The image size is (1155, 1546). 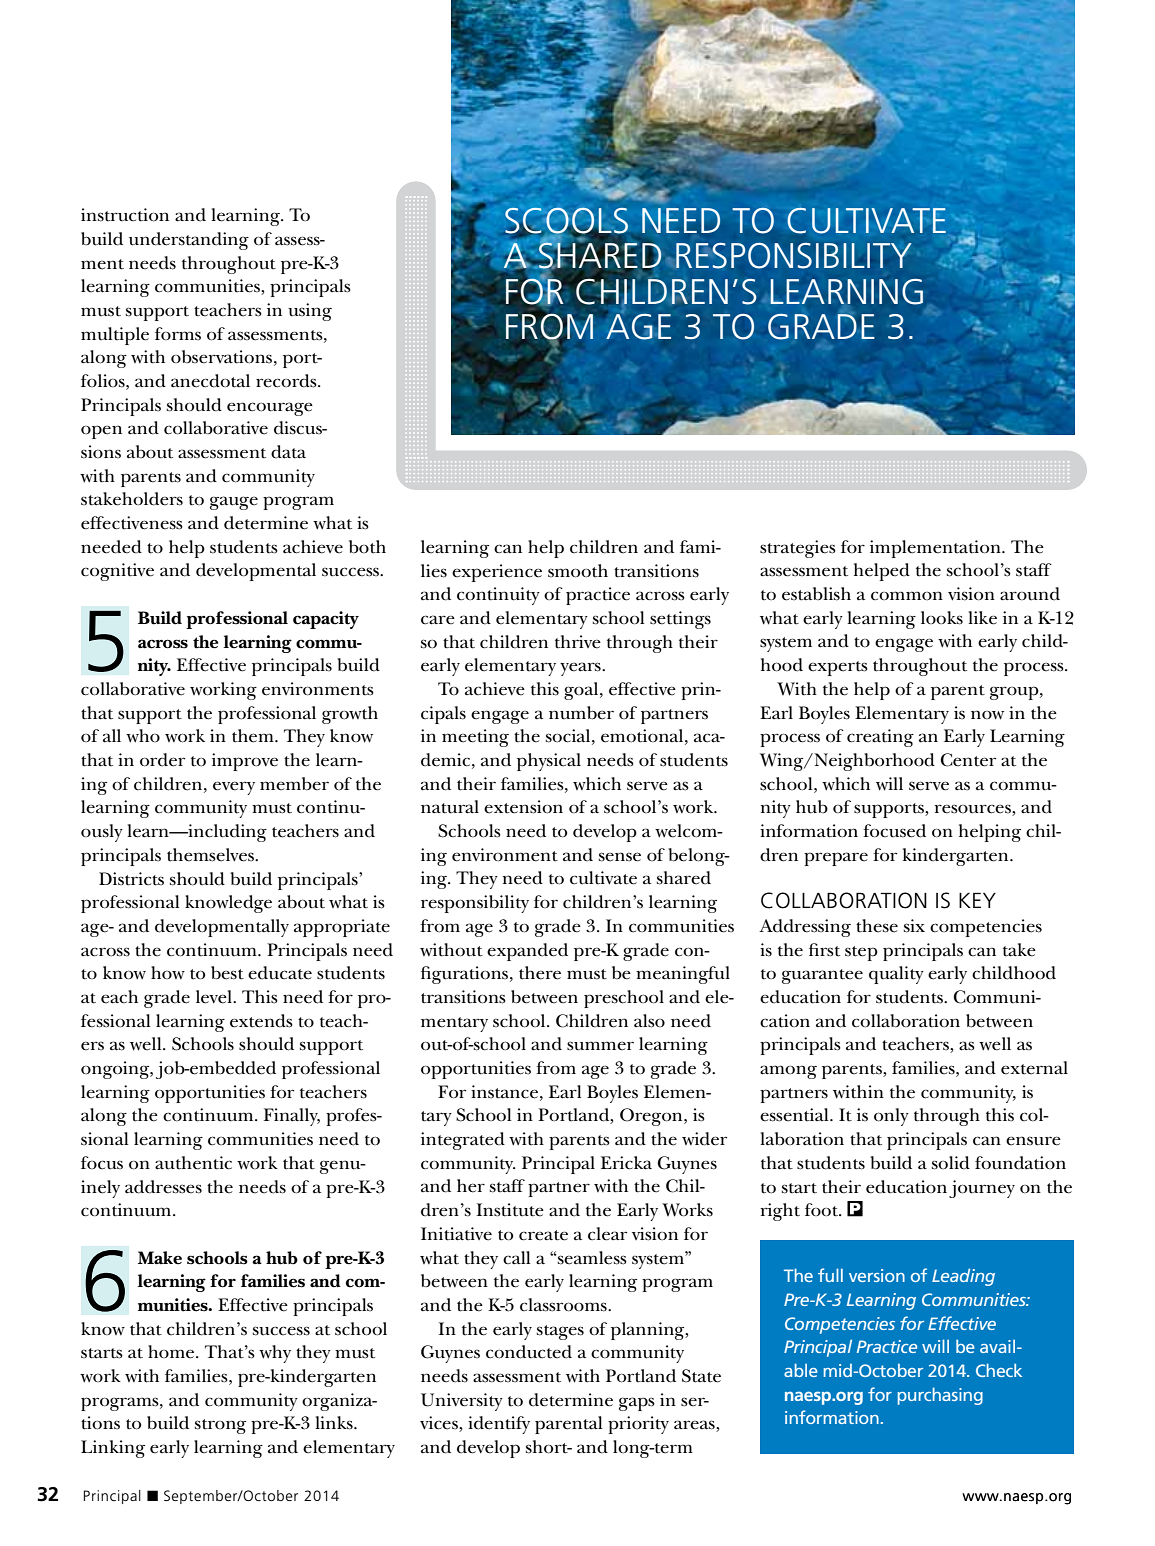 I want to click on extension, so click(x=523, y=807).
